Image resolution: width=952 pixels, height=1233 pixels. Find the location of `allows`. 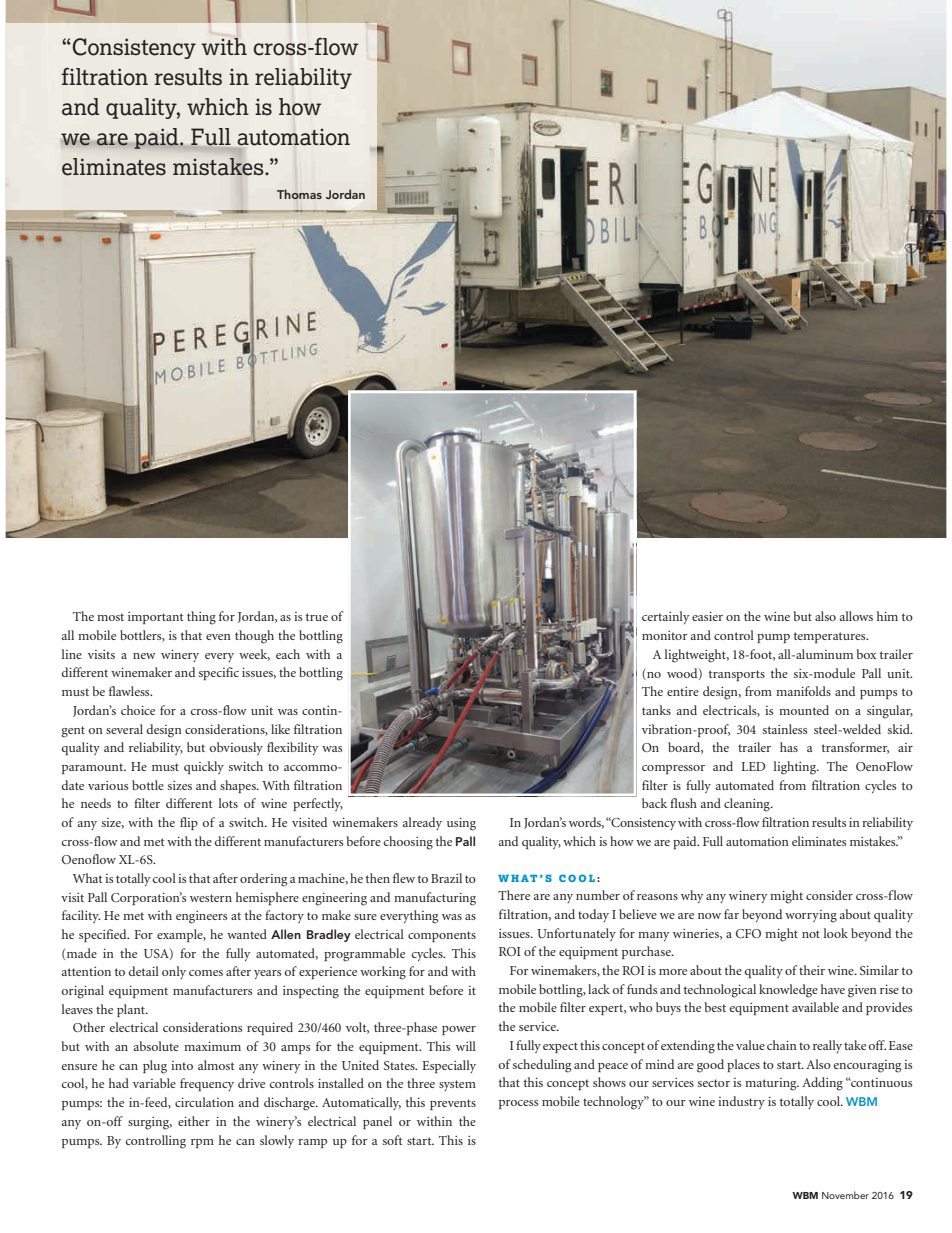

allows is located at coordinates (856, 616).
